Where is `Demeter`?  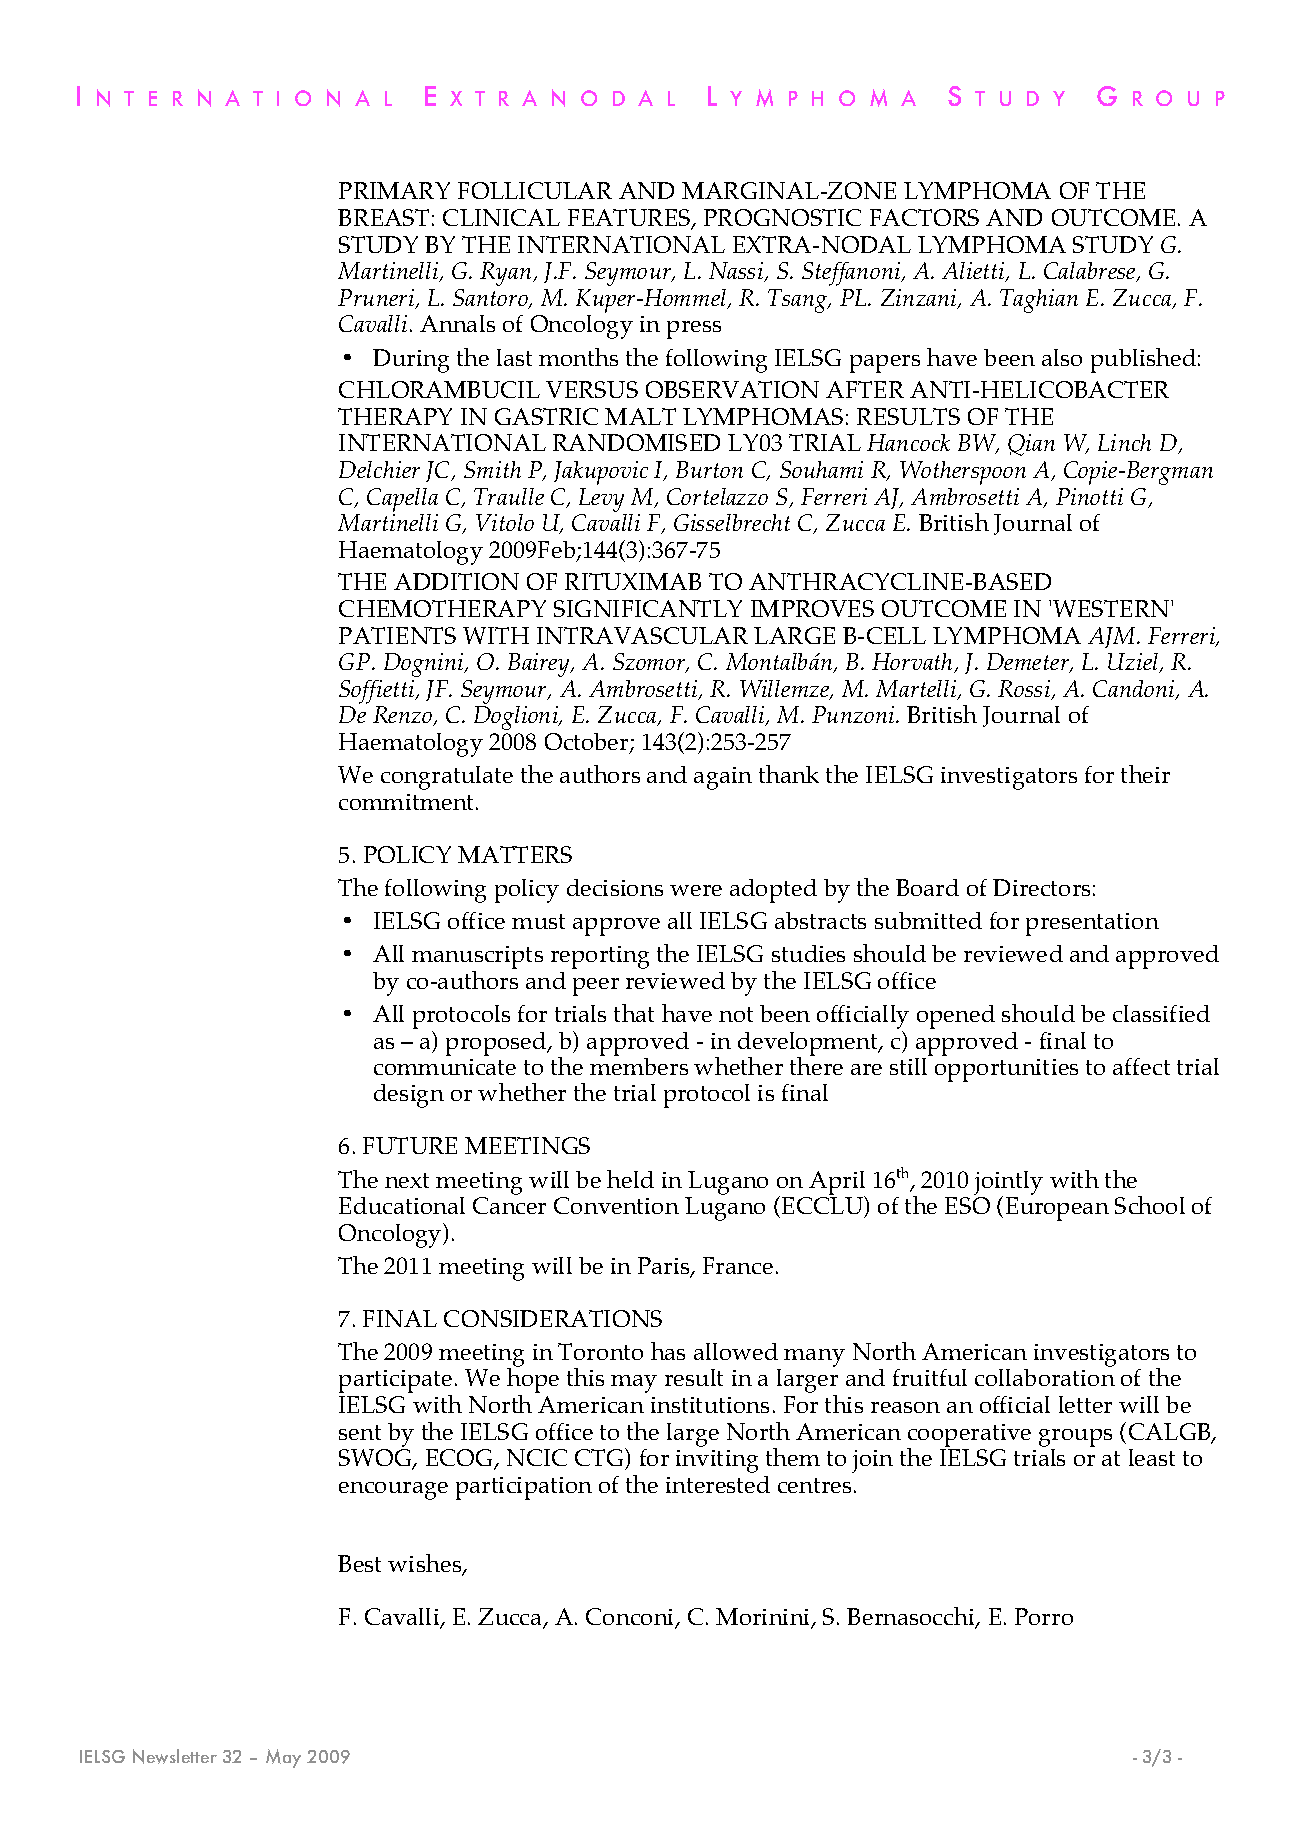 Demeter is located at coordinates (1029, 663).
